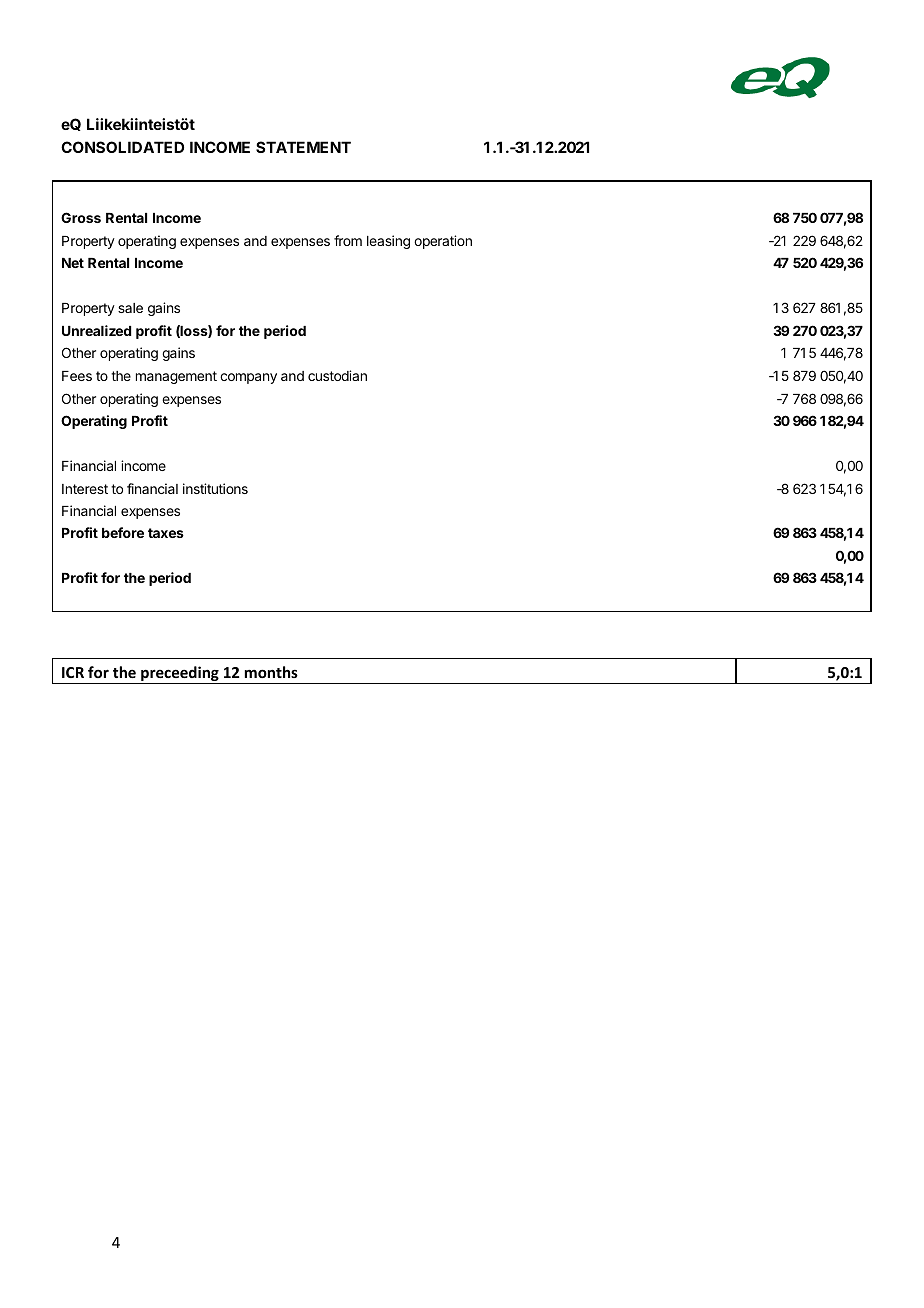 The width and height of the screenshot is (924, 1308). What do you see at coordinates (388, 242) in the screenshot?
I see `leasing` at bounding box center [388, 242].
